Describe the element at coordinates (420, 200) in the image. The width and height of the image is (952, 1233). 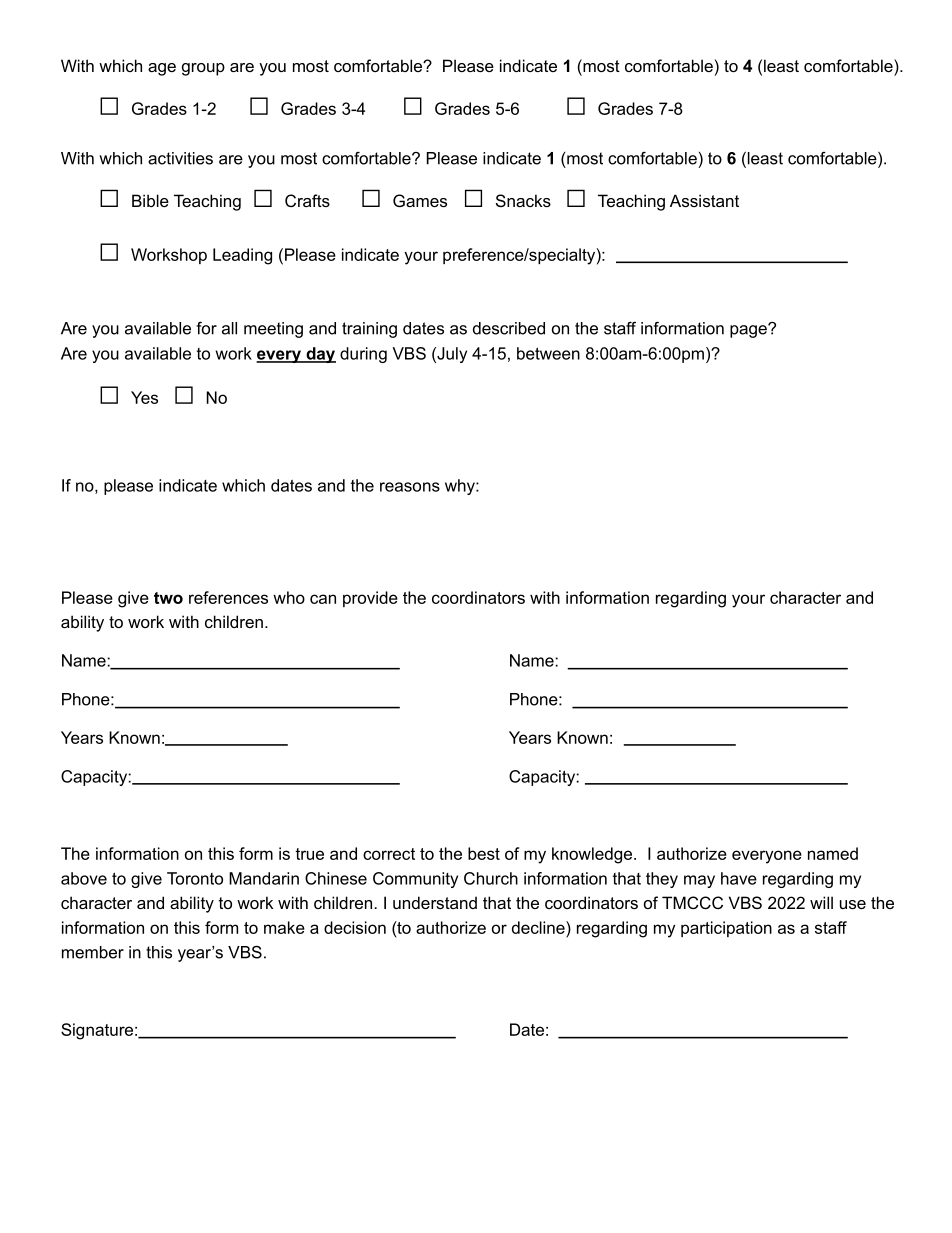
I see `Games` at that location.
